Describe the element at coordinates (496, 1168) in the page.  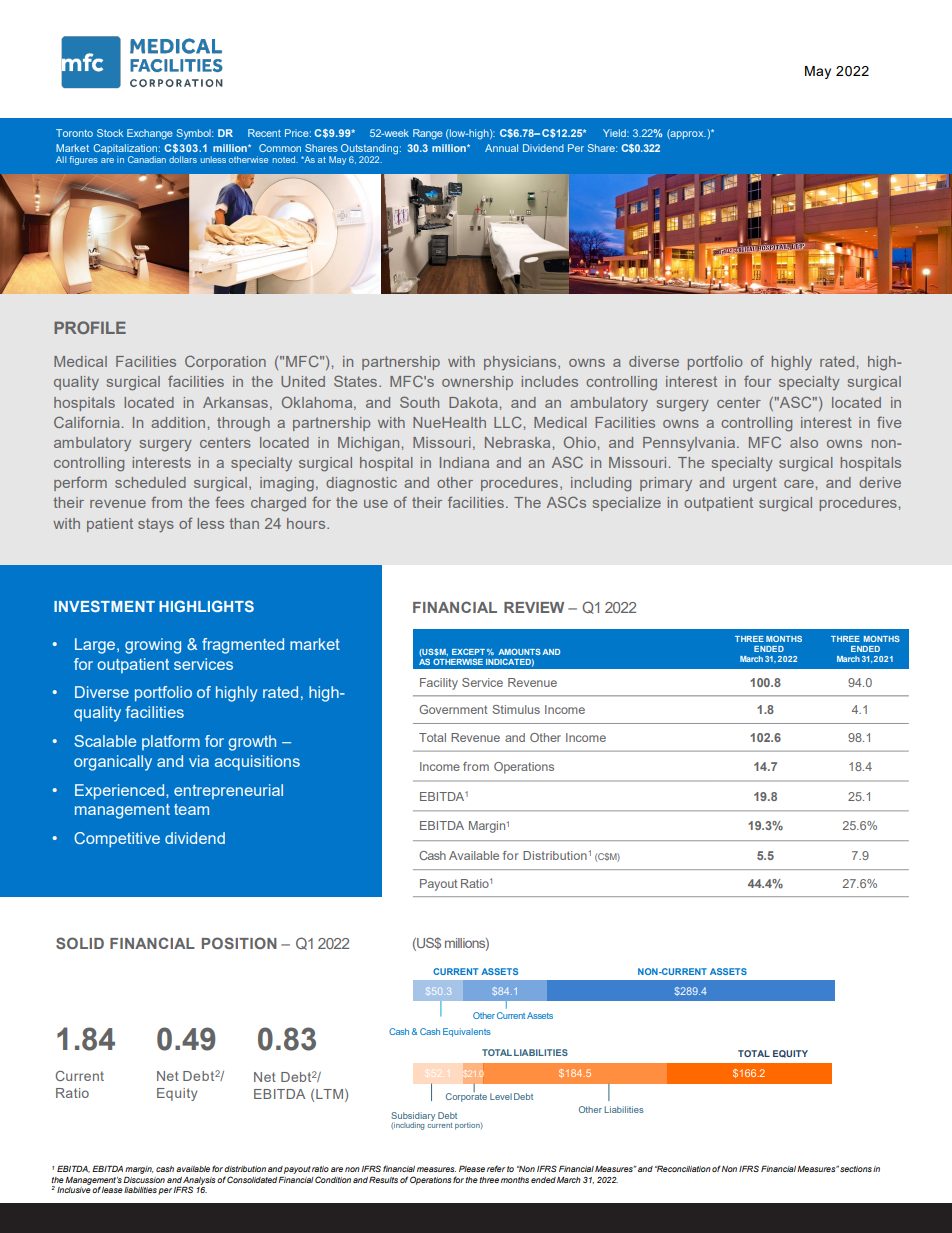
I see `refer` at that location.
